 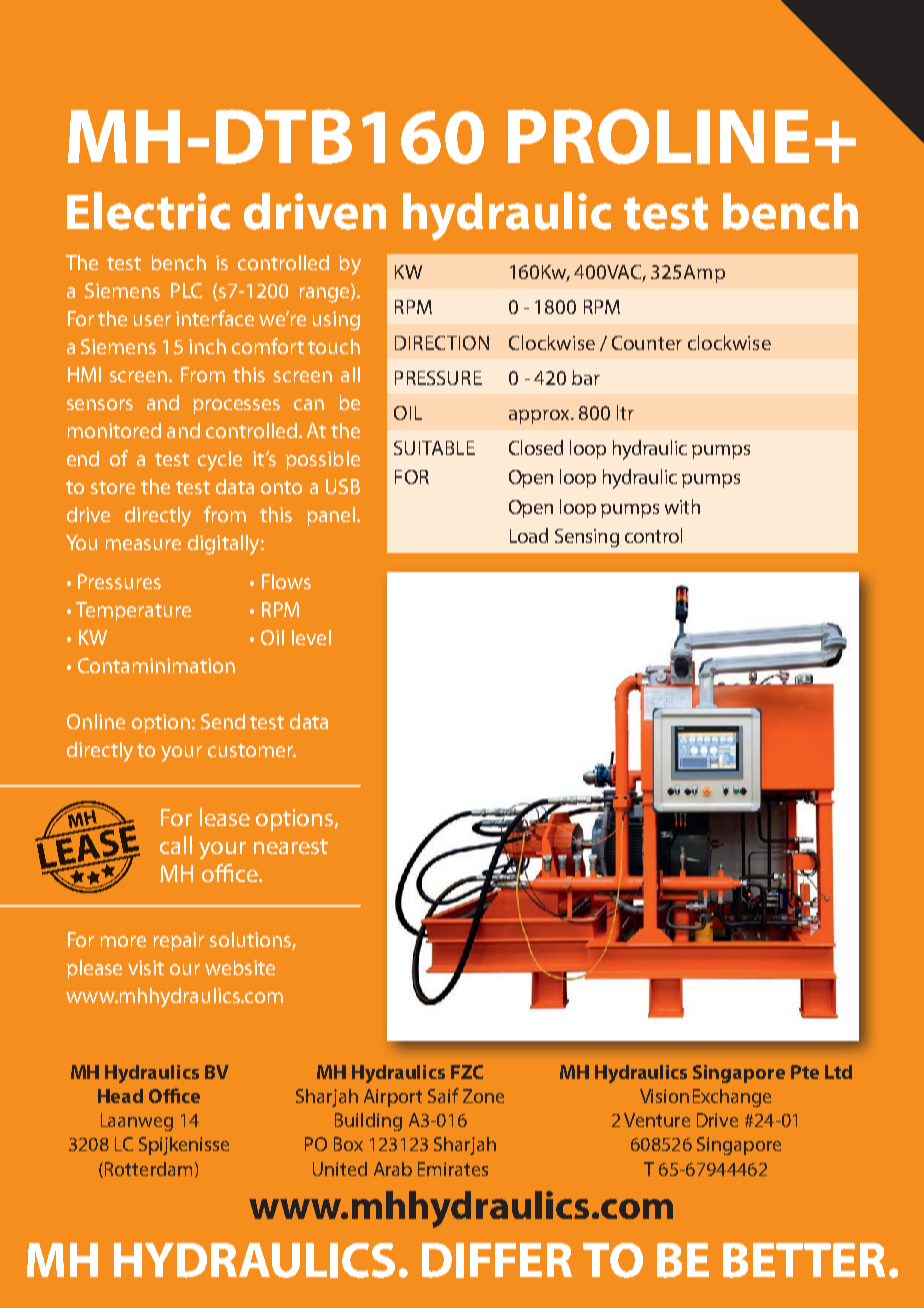 I want to click on Counter, so click(x=647, y=343).
